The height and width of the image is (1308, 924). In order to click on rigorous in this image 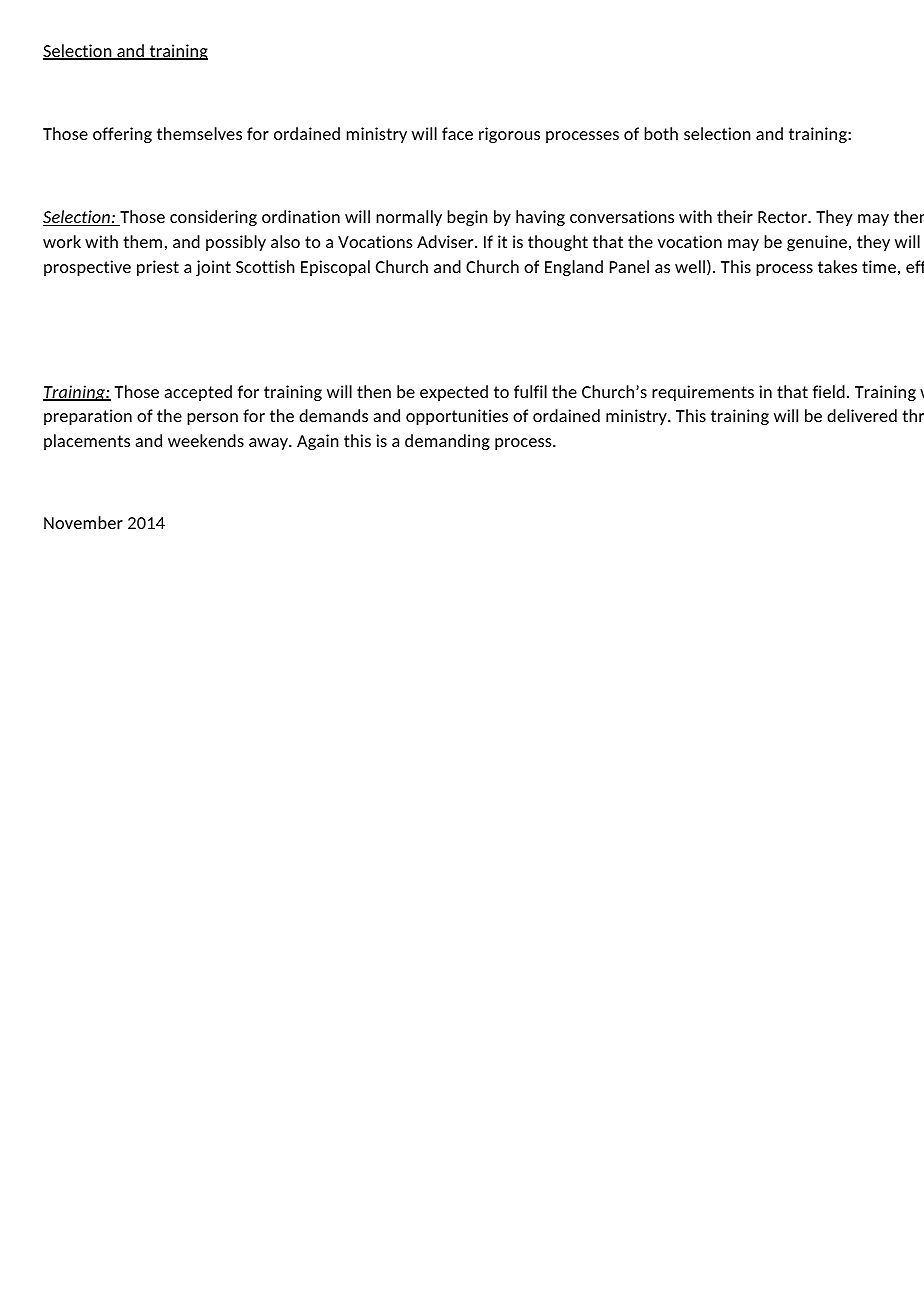, I will do `click(509, 135)`.
